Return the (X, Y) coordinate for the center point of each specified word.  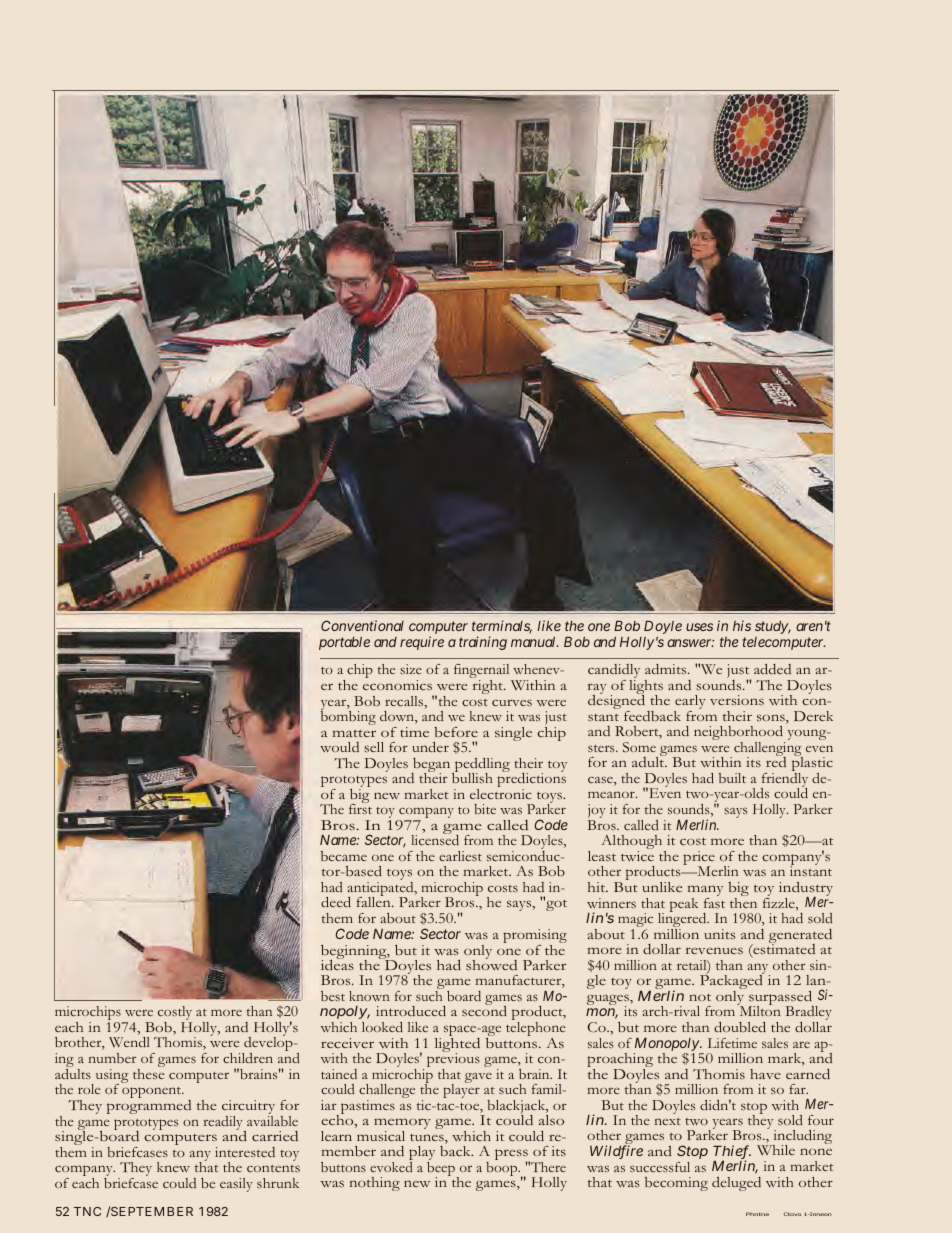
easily (236, 1185)
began (432, 766)
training (483, 643)
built (732, 778)
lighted (457, 1044)
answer (690, 643)
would (339, 747)
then (743, 903)
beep (442, 1170)
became (344, 856)
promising (535, 937)
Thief (732, 1153)
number (112, 1058)
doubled (740, 1027)
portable (344, 643)
